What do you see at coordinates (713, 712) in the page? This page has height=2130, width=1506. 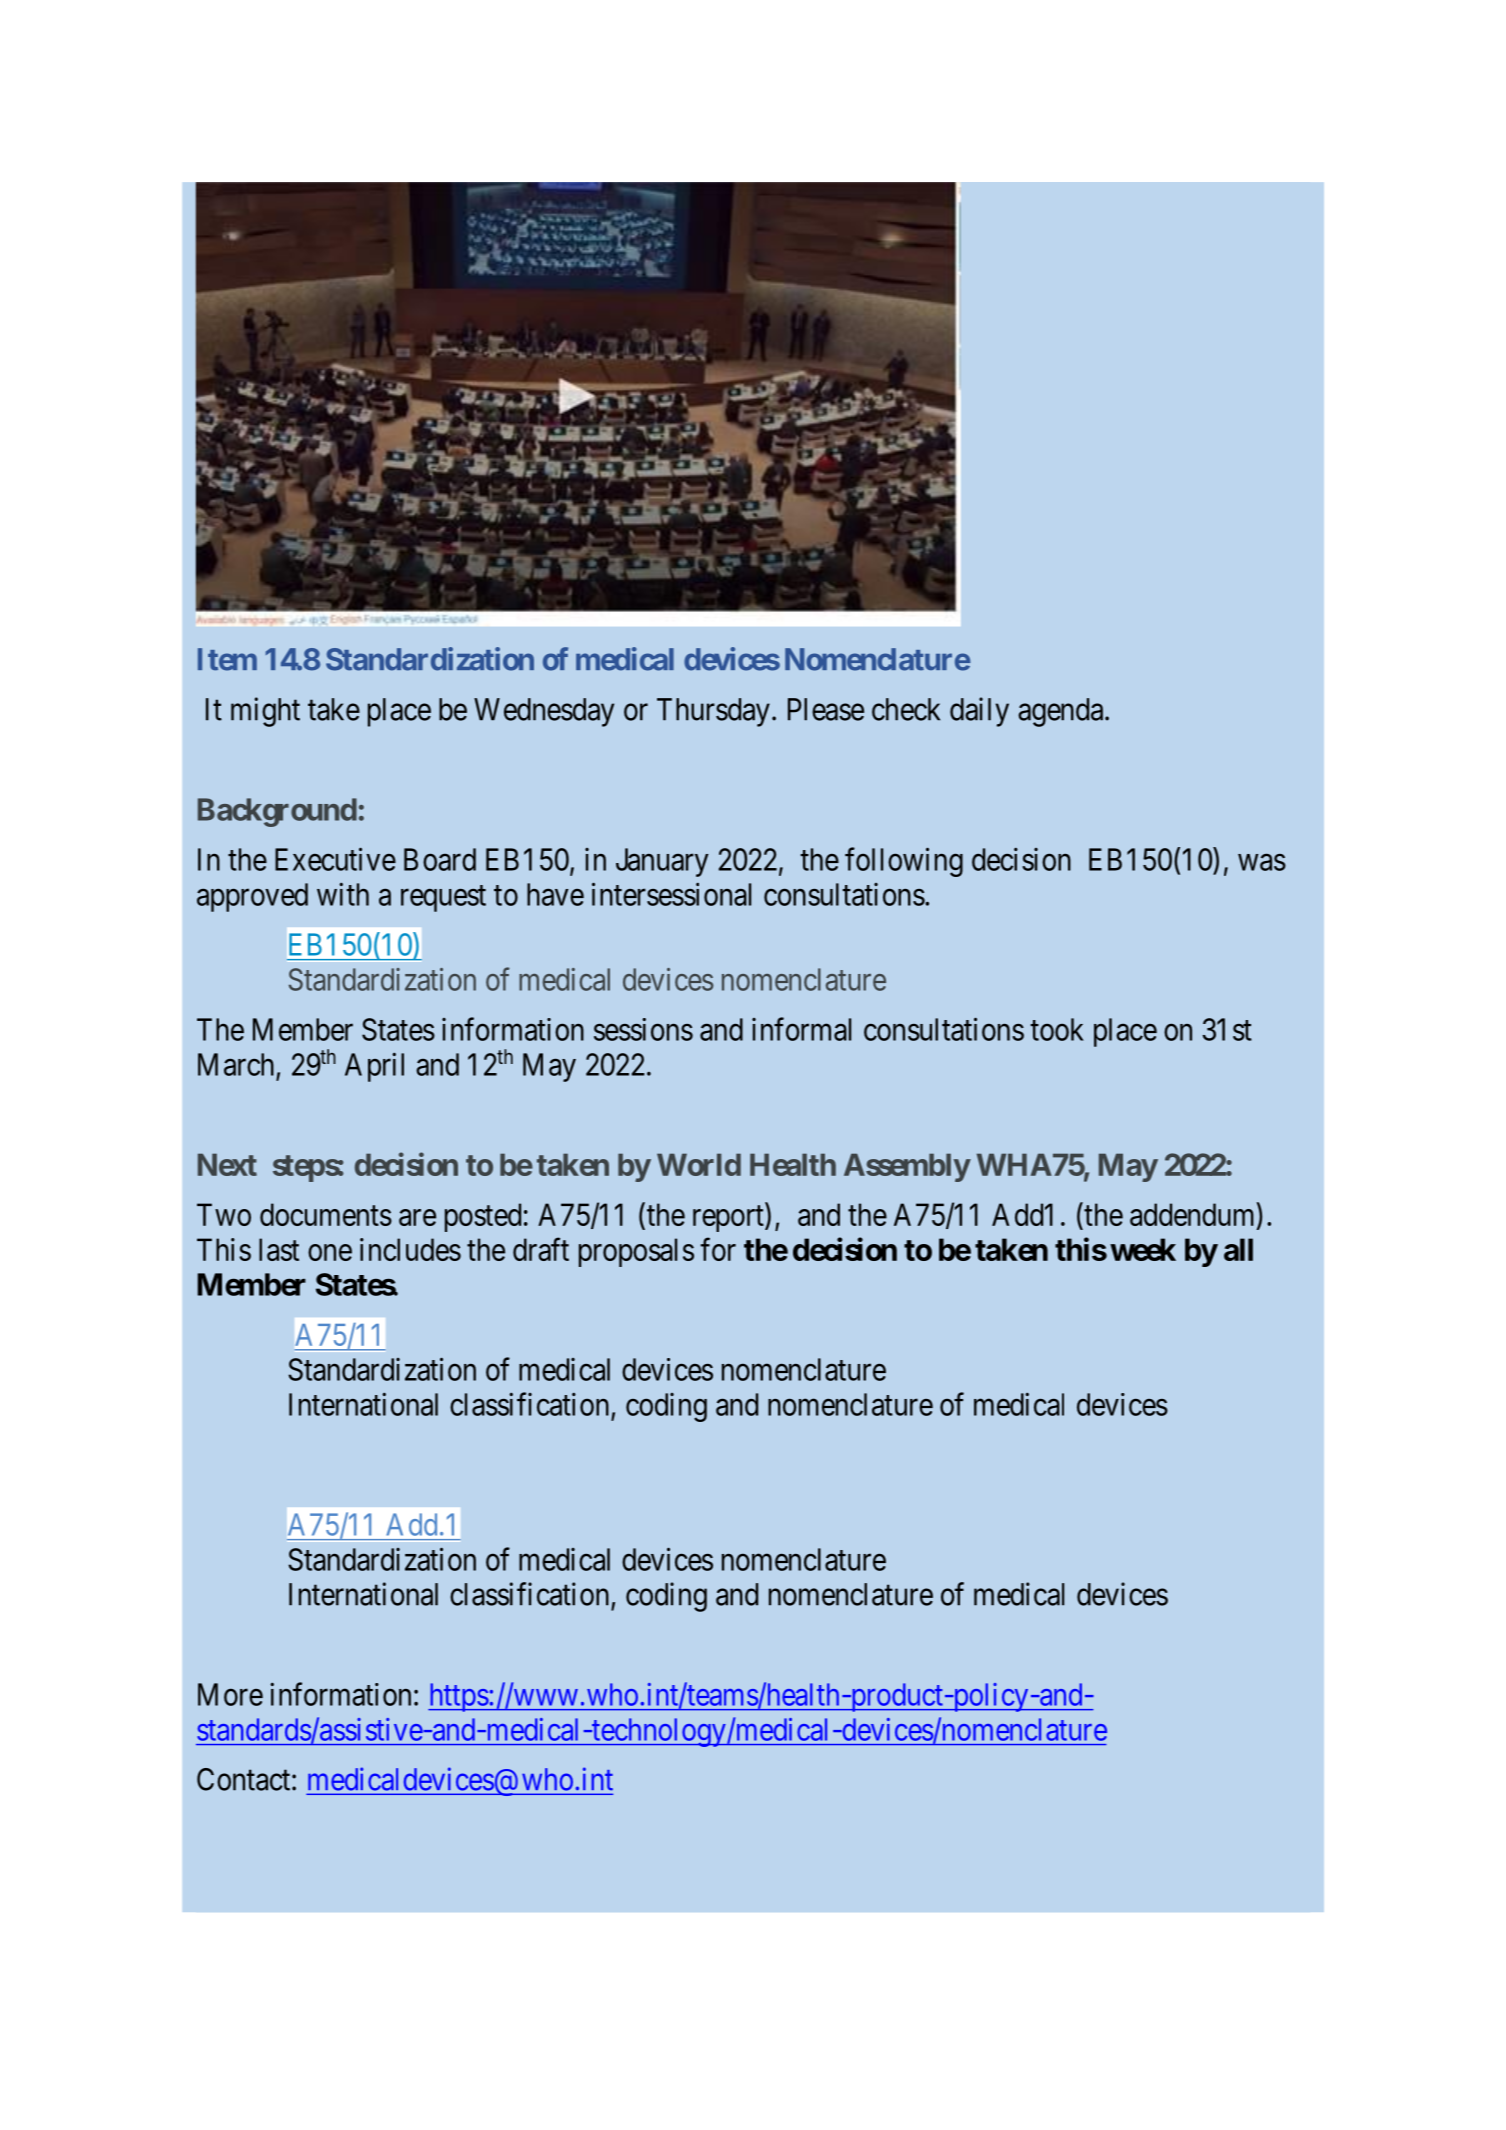 I see `Thursday` at bounding box center [713, 712].
